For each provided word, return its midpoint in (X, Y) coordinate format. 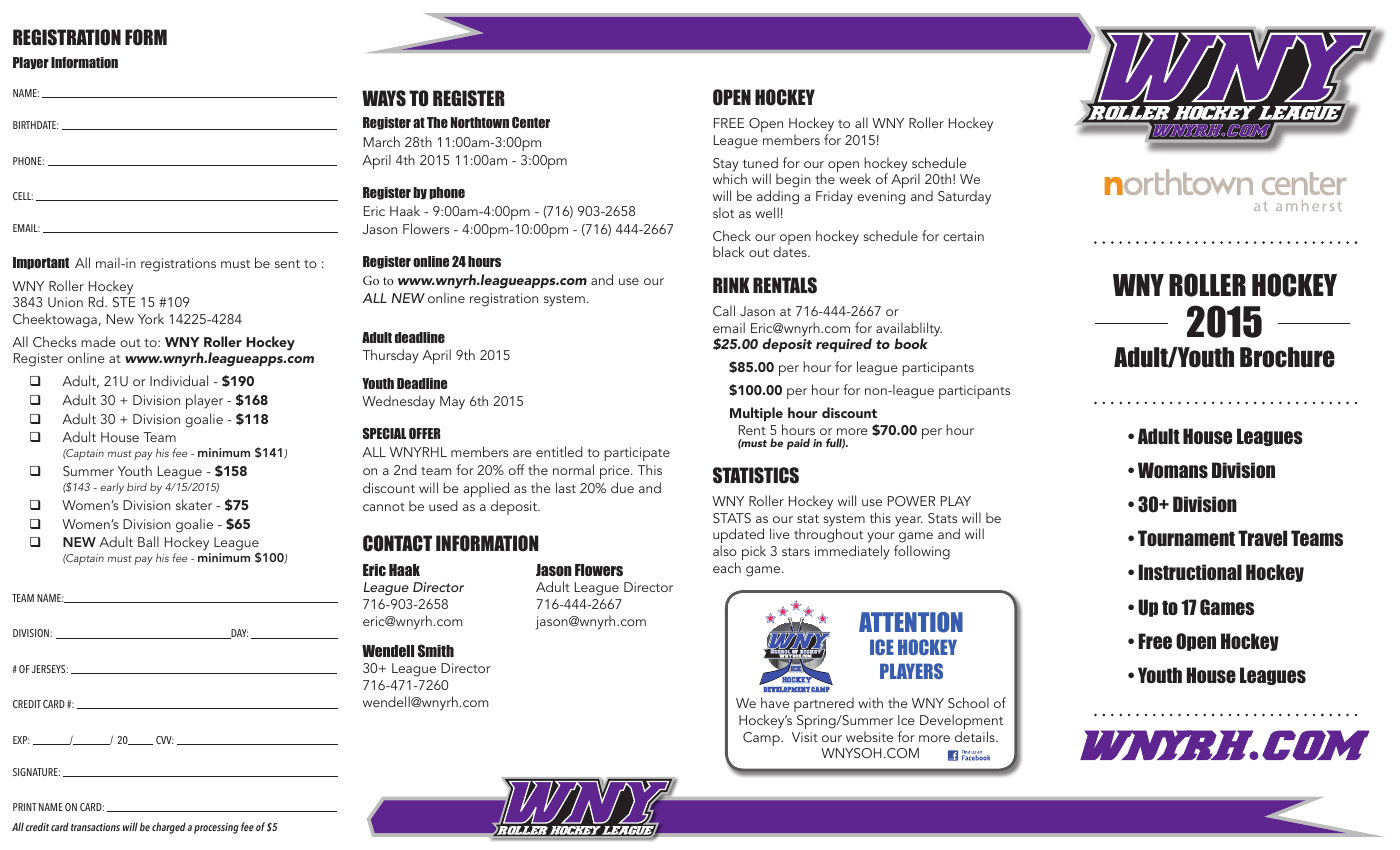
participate (637, 454)
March (382, 141)
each (727, 567)
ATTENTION (911, 622)
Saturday (964, 197)
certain (963, 236)
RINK (731, 285)
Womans (1173, 470)
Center (531, 122)
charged (169, 828)
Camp (762, 739)
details (976, 736)
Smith (436, 651)
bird (137, 486)
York (151, 318)
